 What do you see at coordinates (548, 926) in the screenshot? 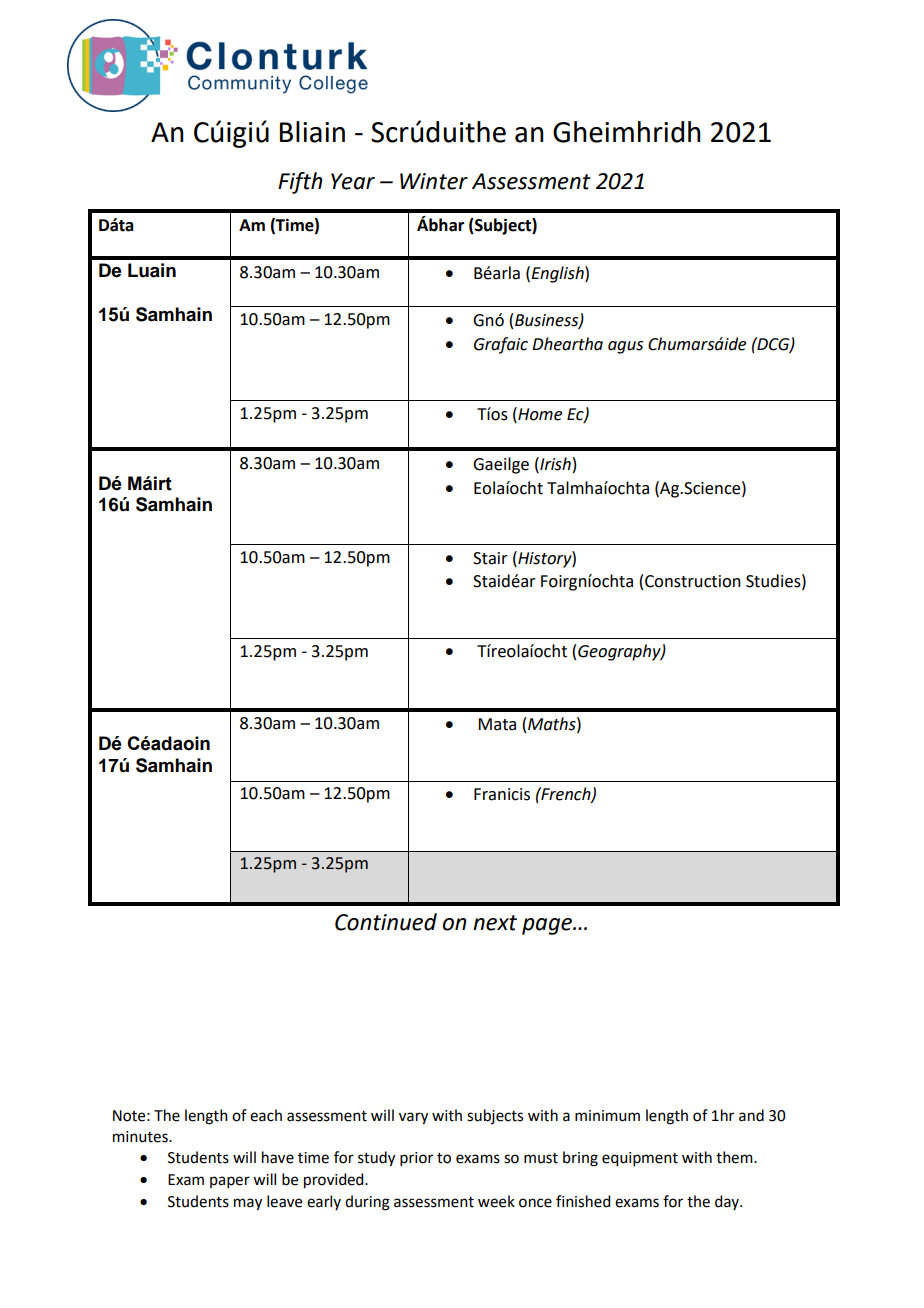
I see `page` at bounding box center [548, 926].
